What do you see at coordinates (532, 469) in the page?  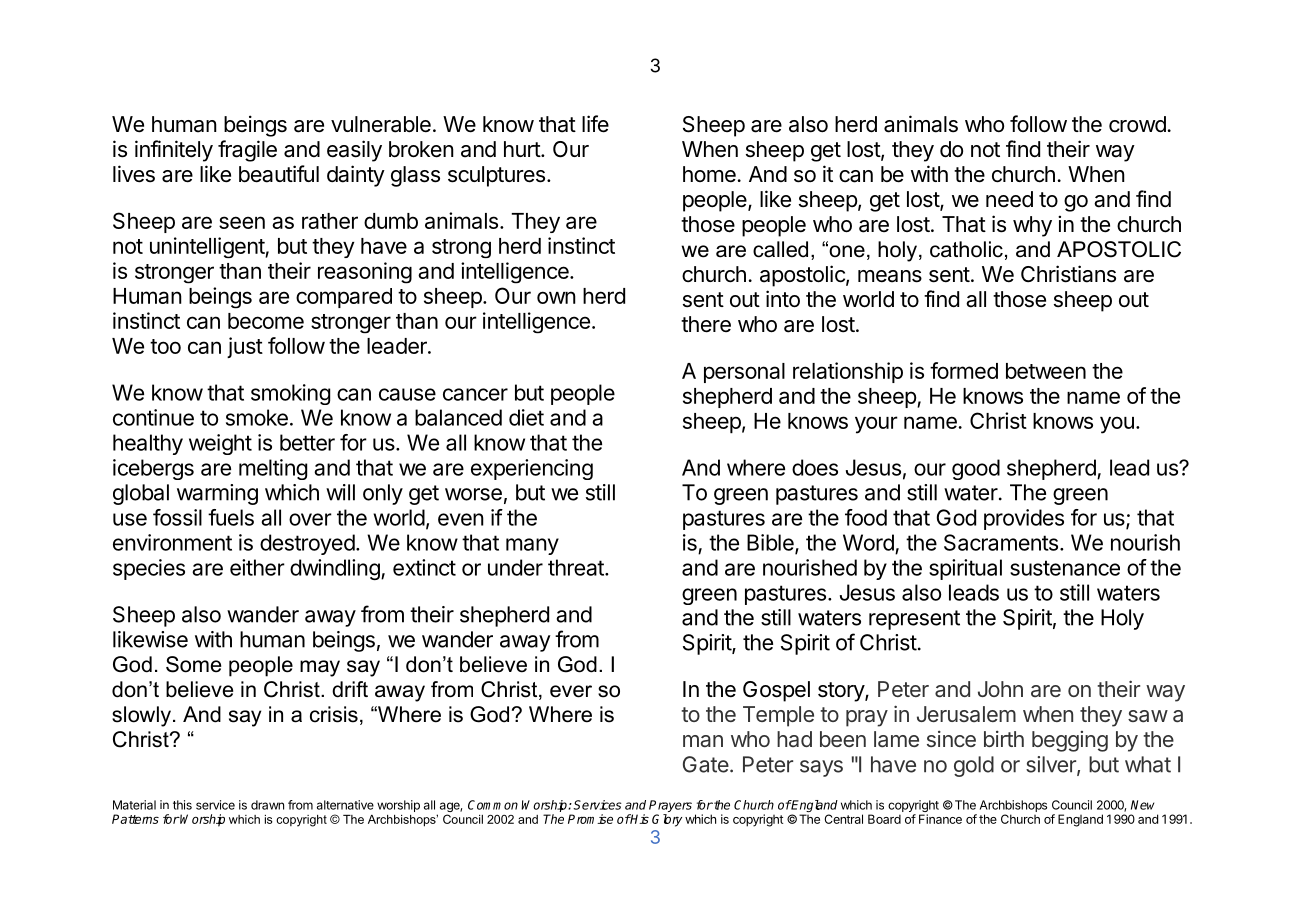 I see `experiencing` at bounding box center [532, 469].
